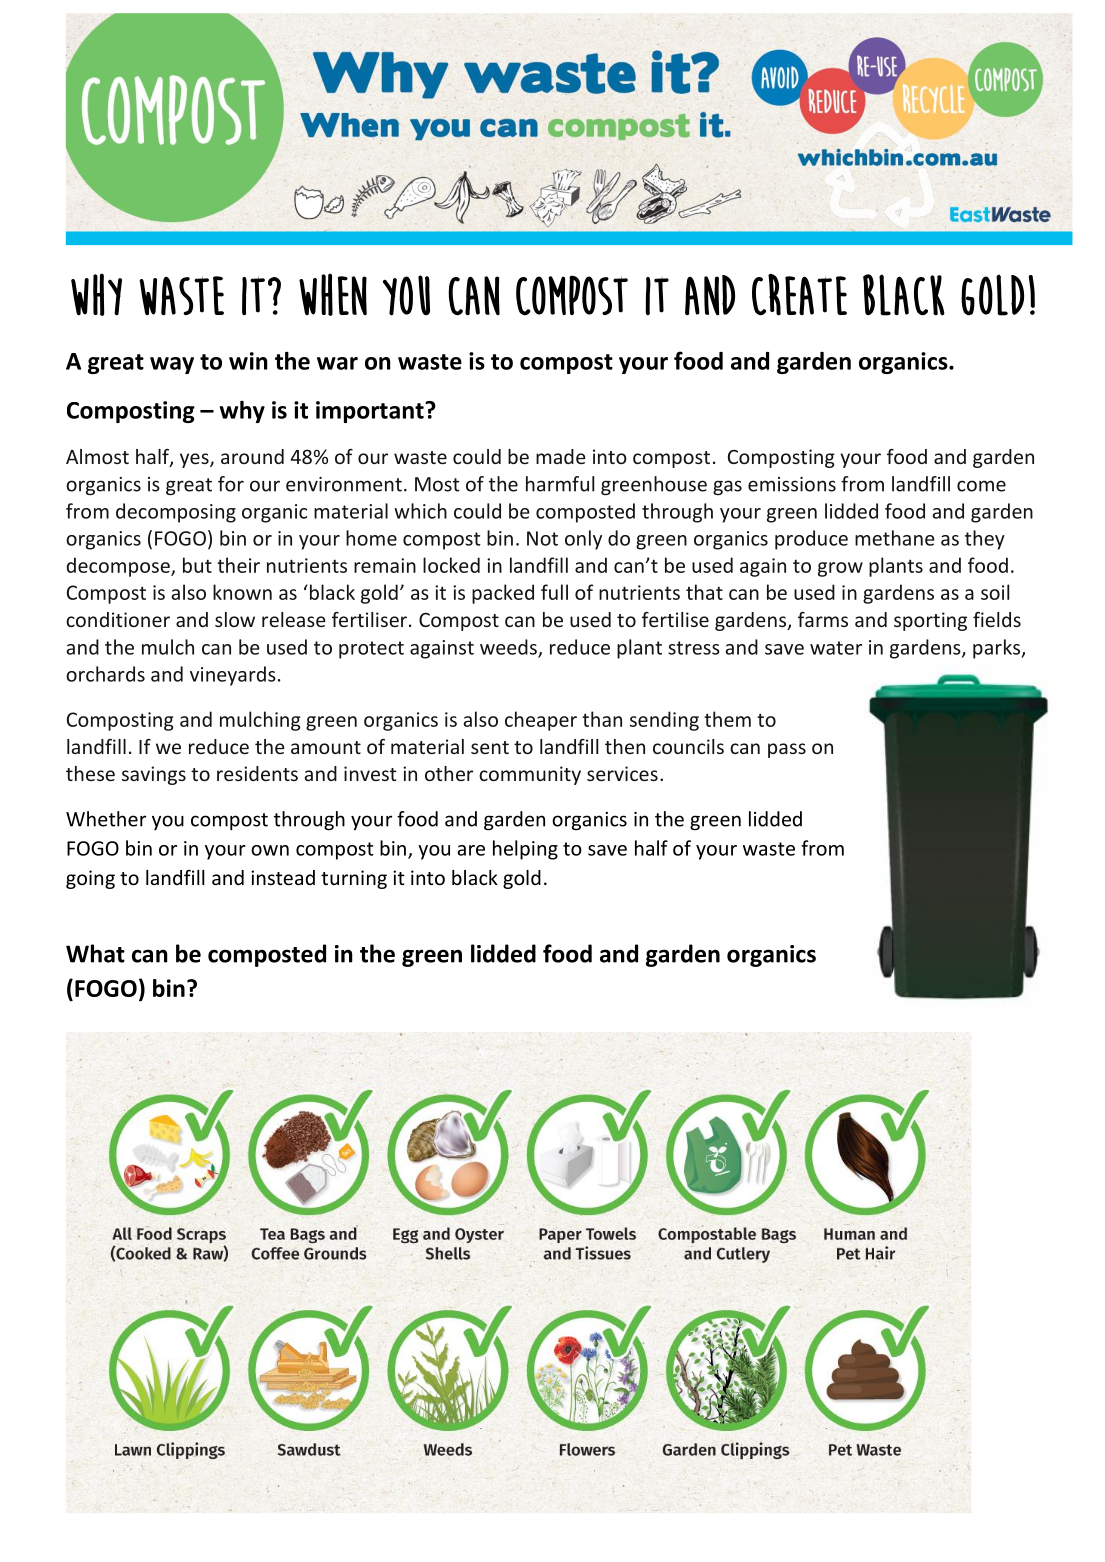  I want to click on weeds, so click(509, 648).
